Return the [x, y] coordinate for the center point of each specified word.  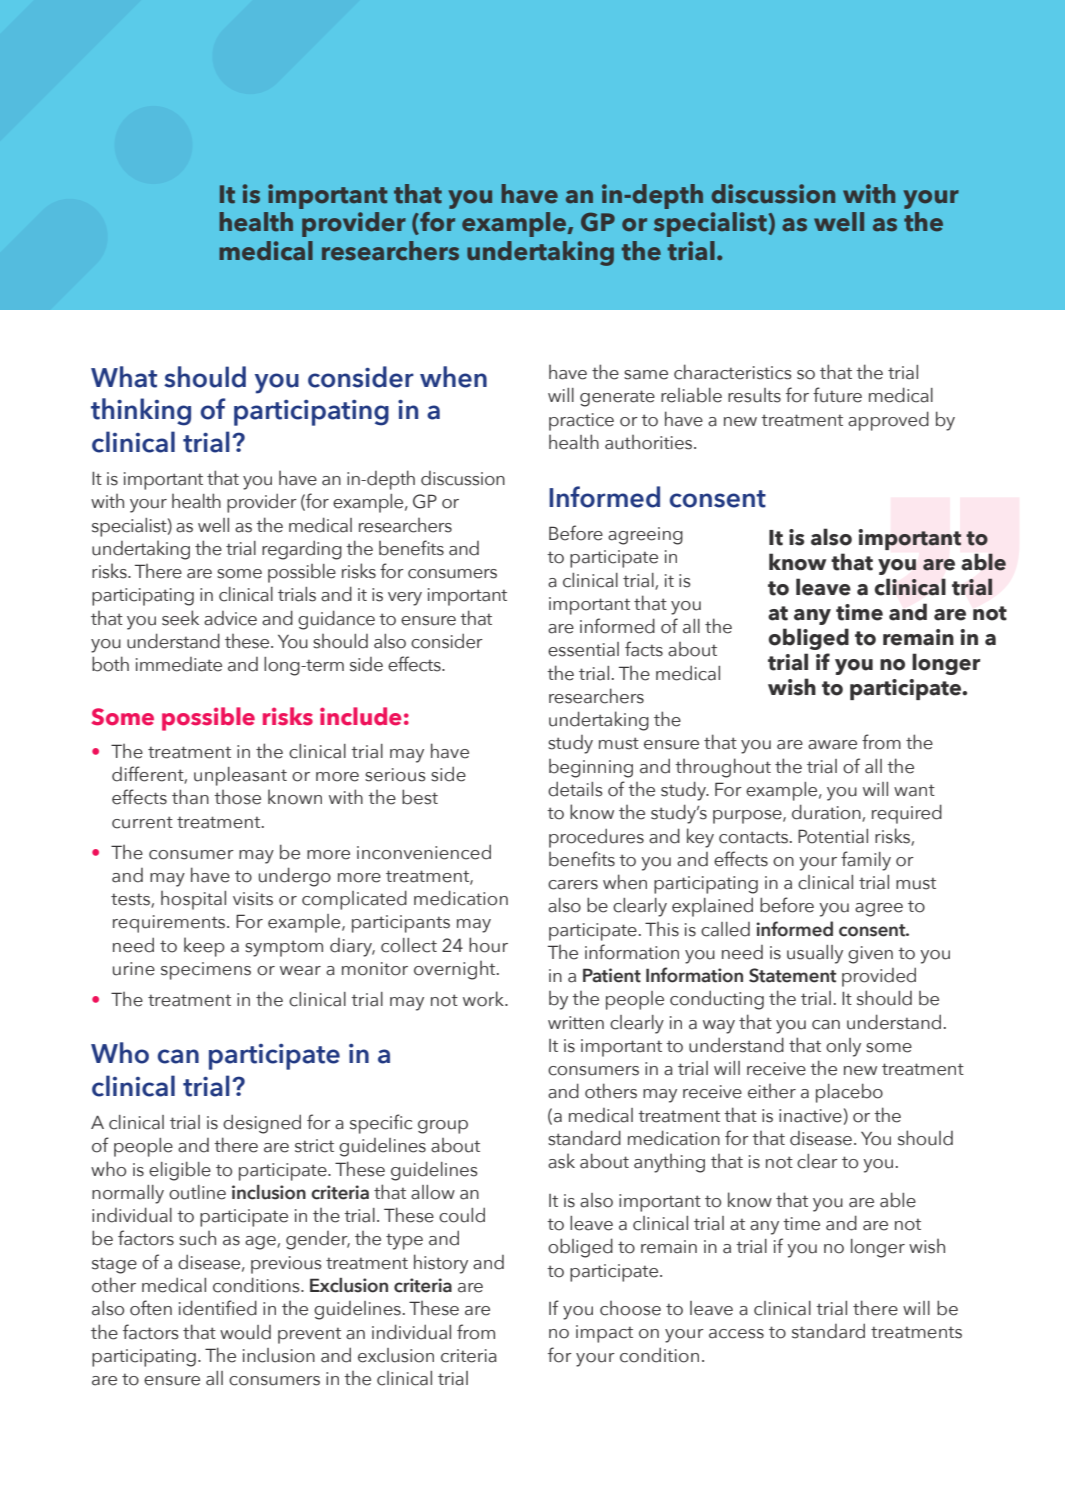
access [736, 1334]
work [485, 999]
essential [583, 649]
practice [581, 422]
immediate [179, 664]
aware [832, 745]
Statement [792, 975]
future [837, 395]
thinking [141, 412]
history [441, 1264]
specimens [206, 971]
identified [218, 1308]
